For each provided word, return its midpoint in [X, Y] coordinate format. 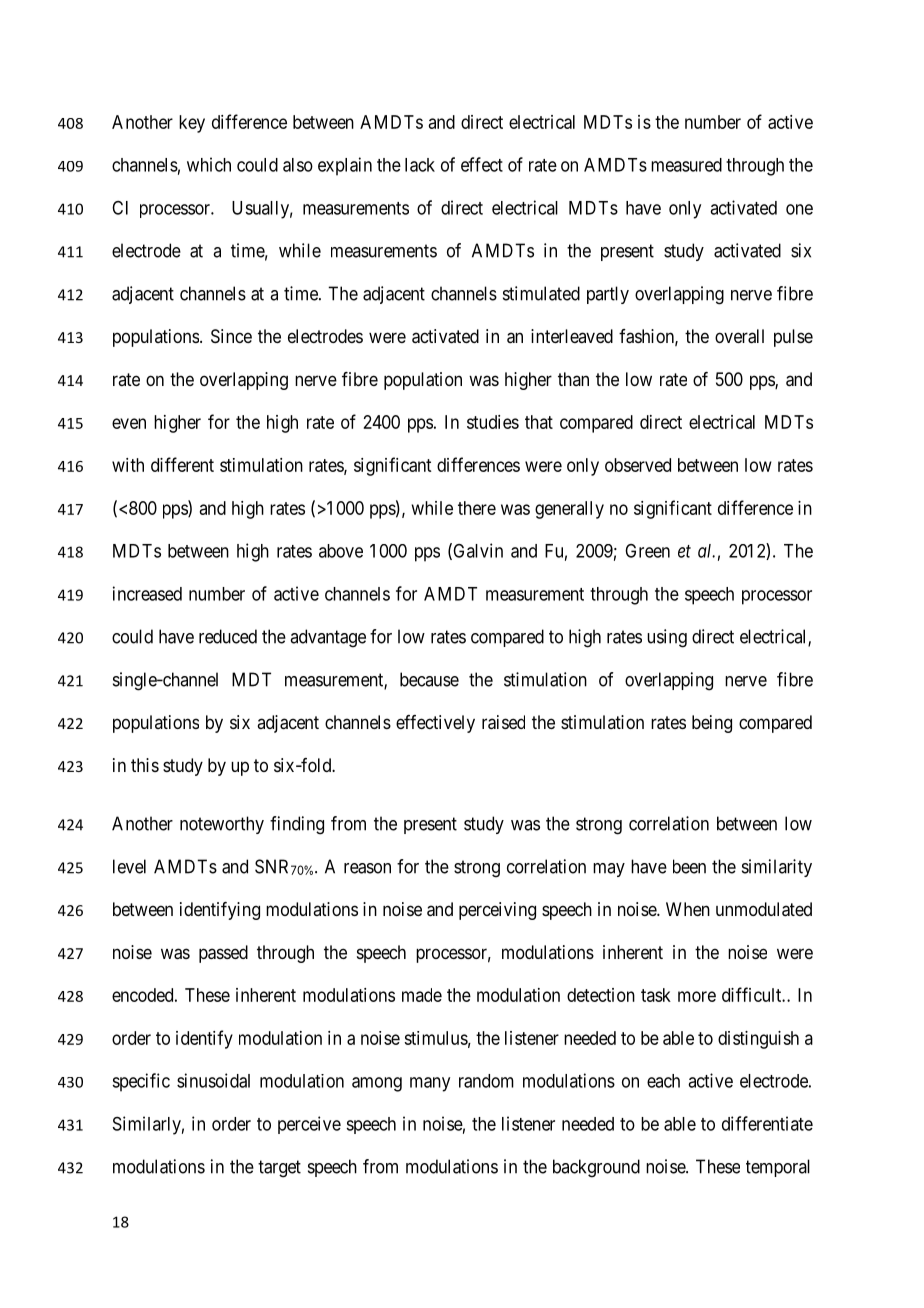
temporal [778, 1168]
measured [686, 165]
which [209, 164]
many [430, 1084]
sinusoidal [213, 1080]
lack [420, 165]
